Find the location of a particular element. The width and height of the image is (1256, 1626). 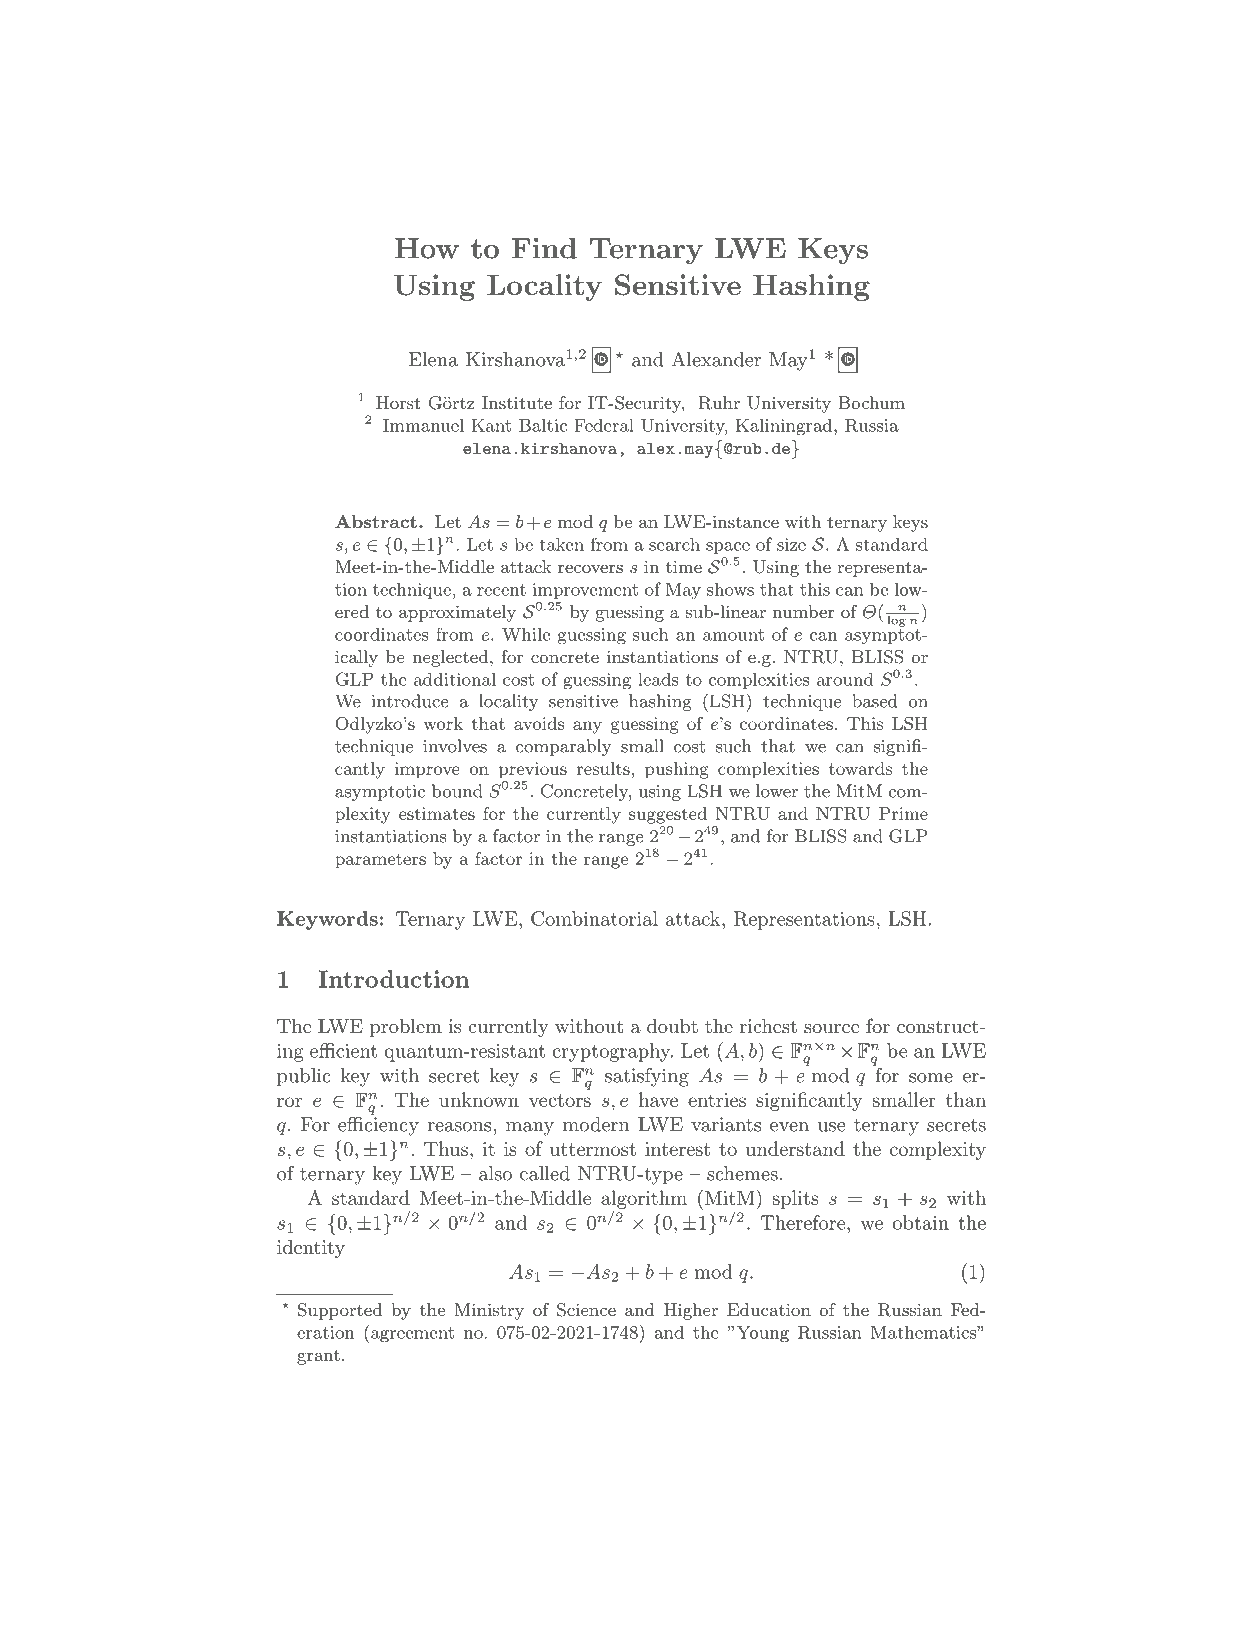

problem is located at coordinates (406, 1028).
